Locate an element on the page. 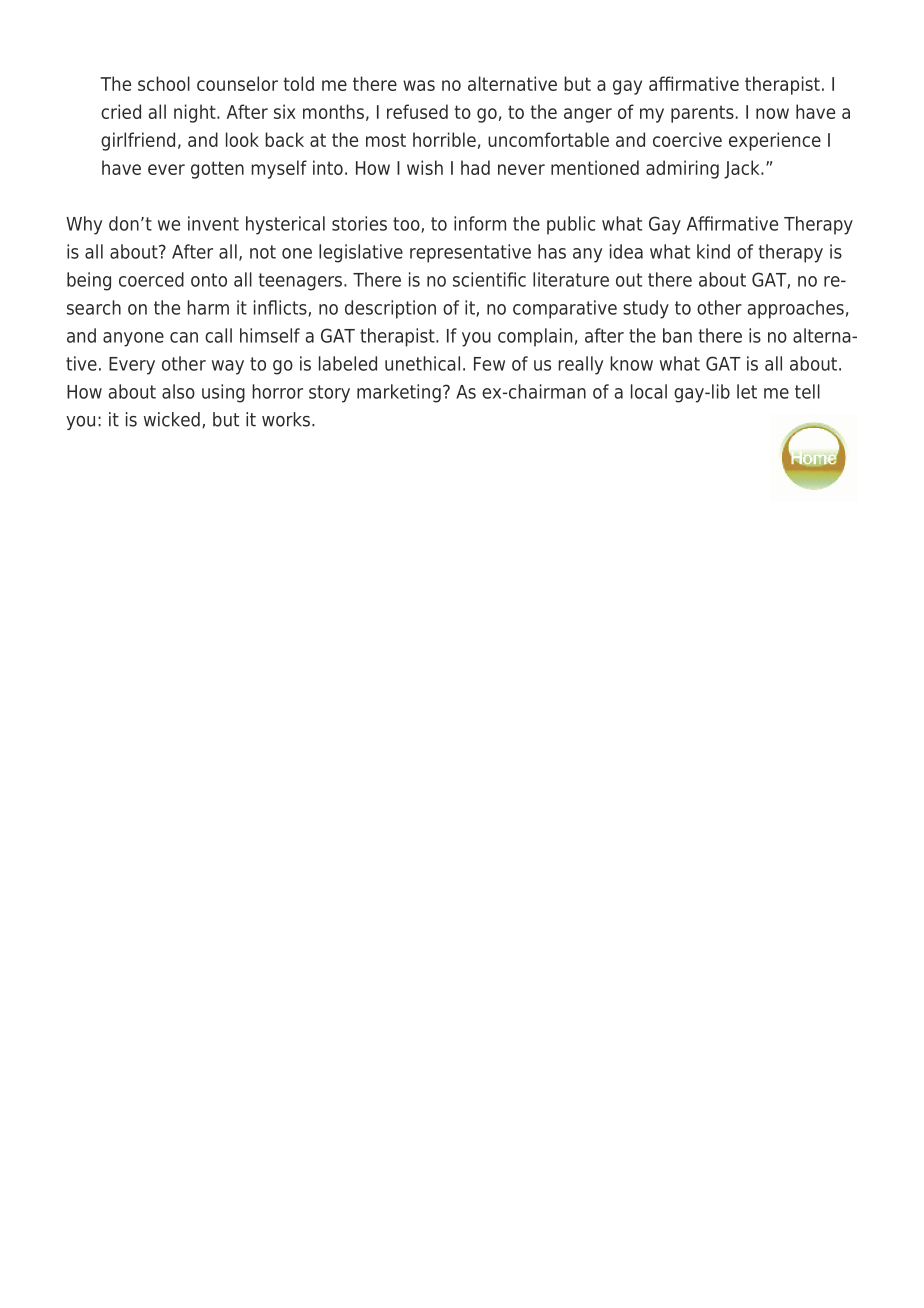 This document has height=1308, width=924. parents is located at coordinates (702, 114).
